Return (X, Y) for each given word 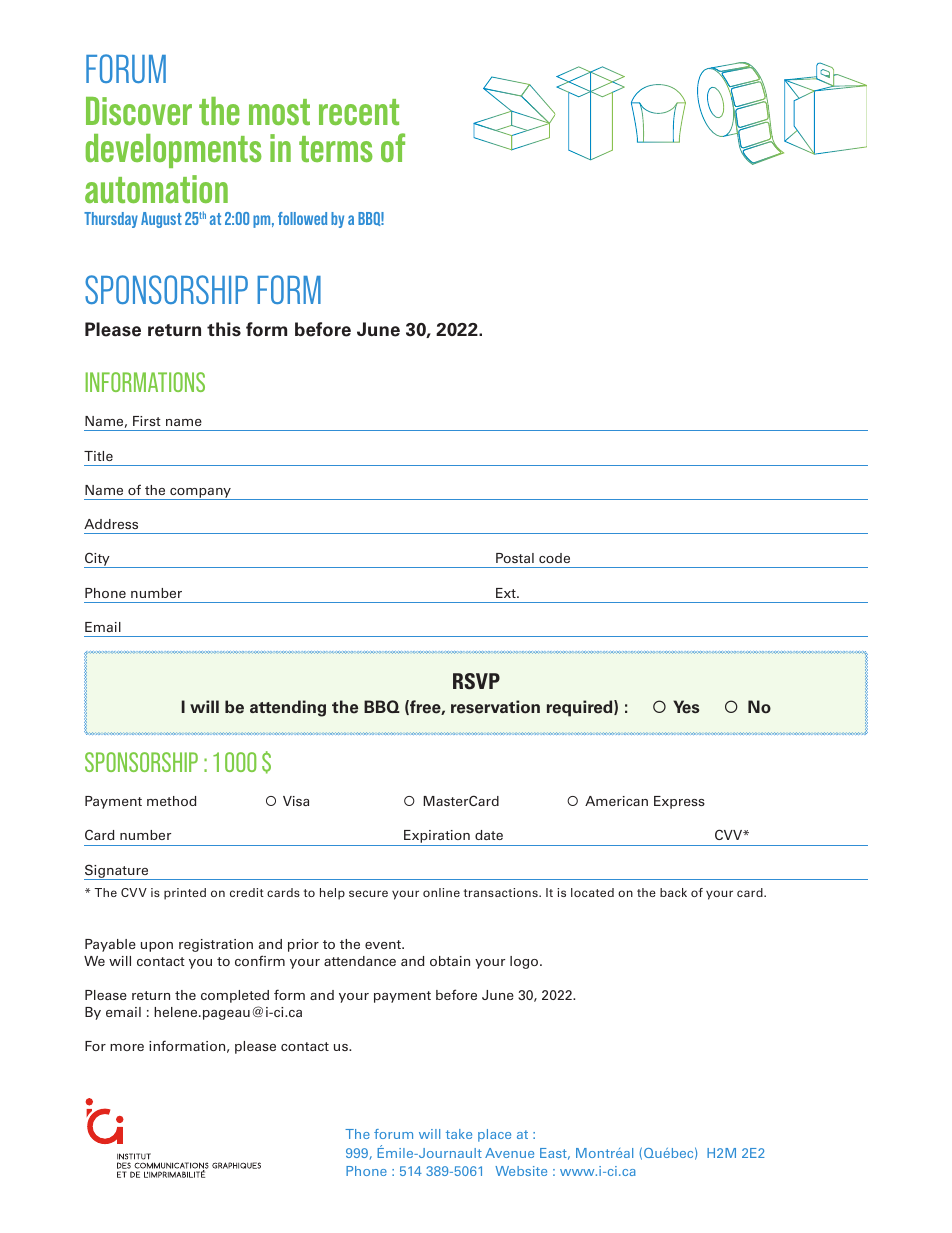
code (554, 558)
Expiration (437, 838)
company (200, 494)
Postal (515, 558)
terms (336, 149)
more (127, 1047)
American (616, 801)
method (171, 801)
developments (174, 151)
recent (359, 112)
